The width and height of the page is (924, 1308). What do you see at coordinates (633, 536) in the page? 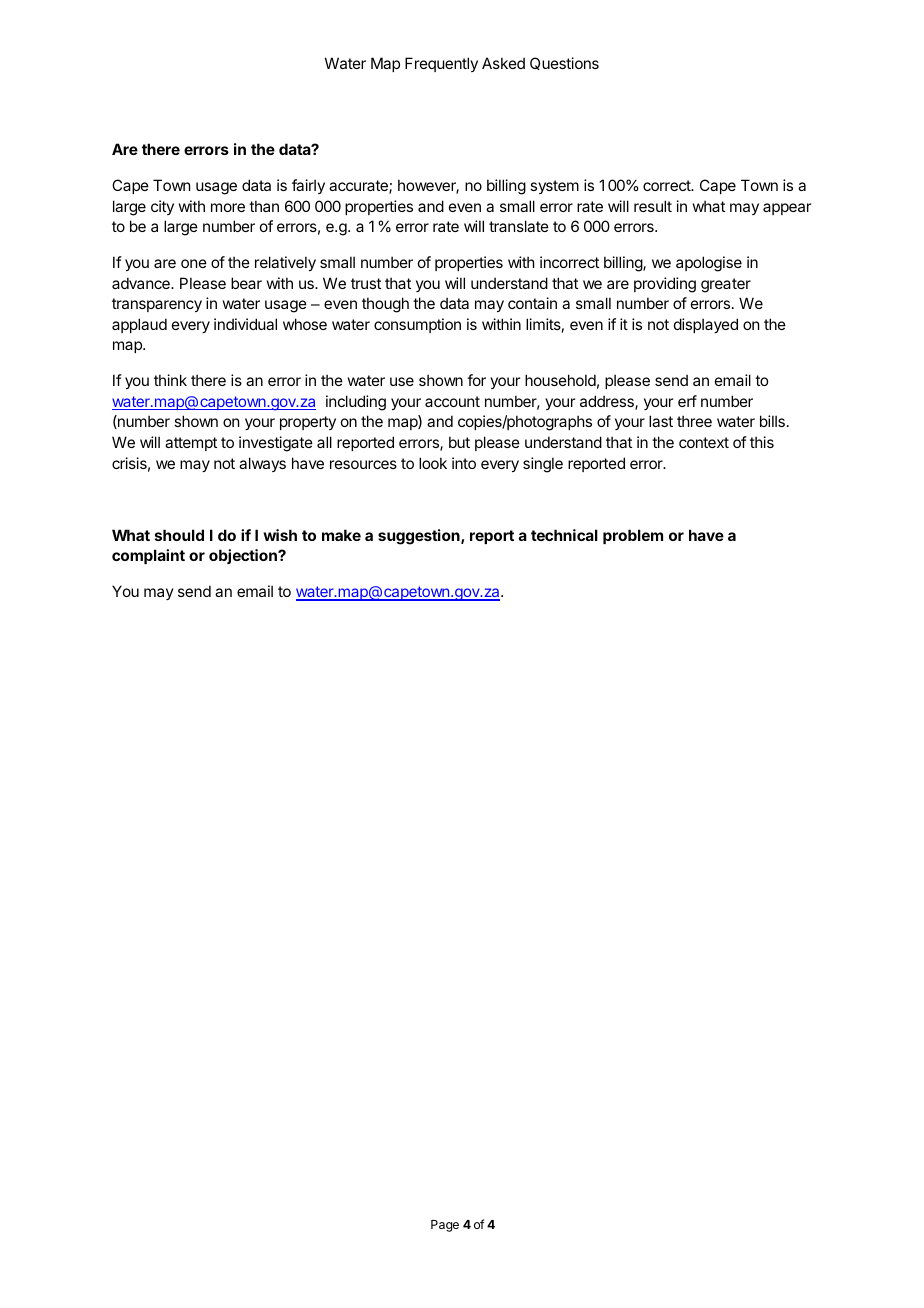
I see `problem` at bounding box center [633, 536].
